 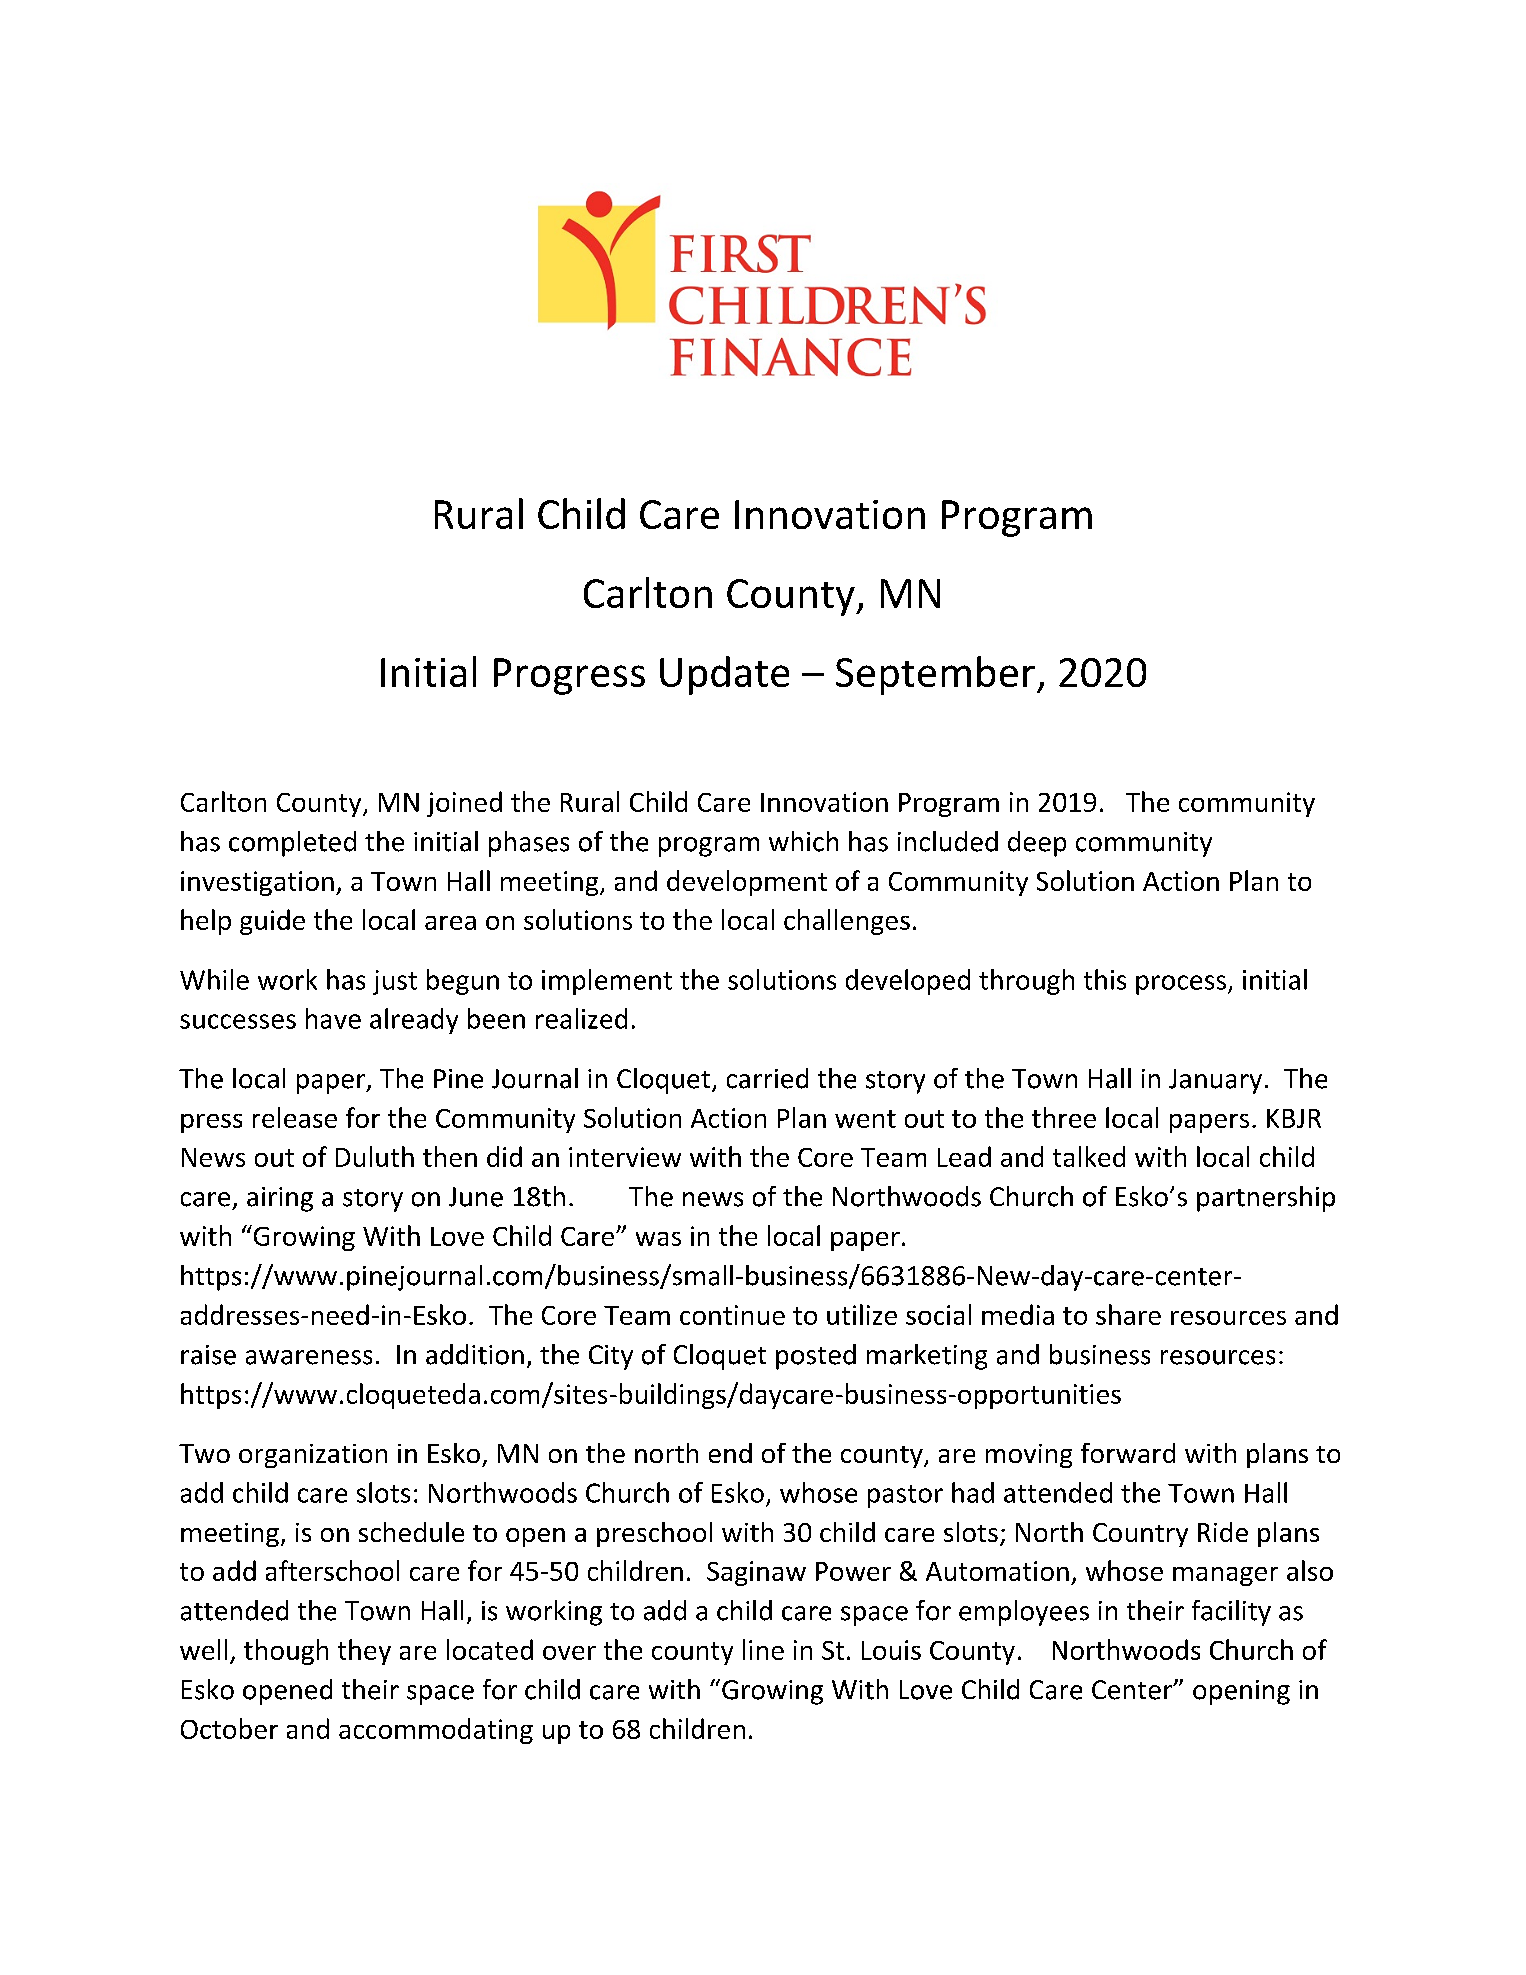 I want to click on they, so click(x=364, y=1652).
